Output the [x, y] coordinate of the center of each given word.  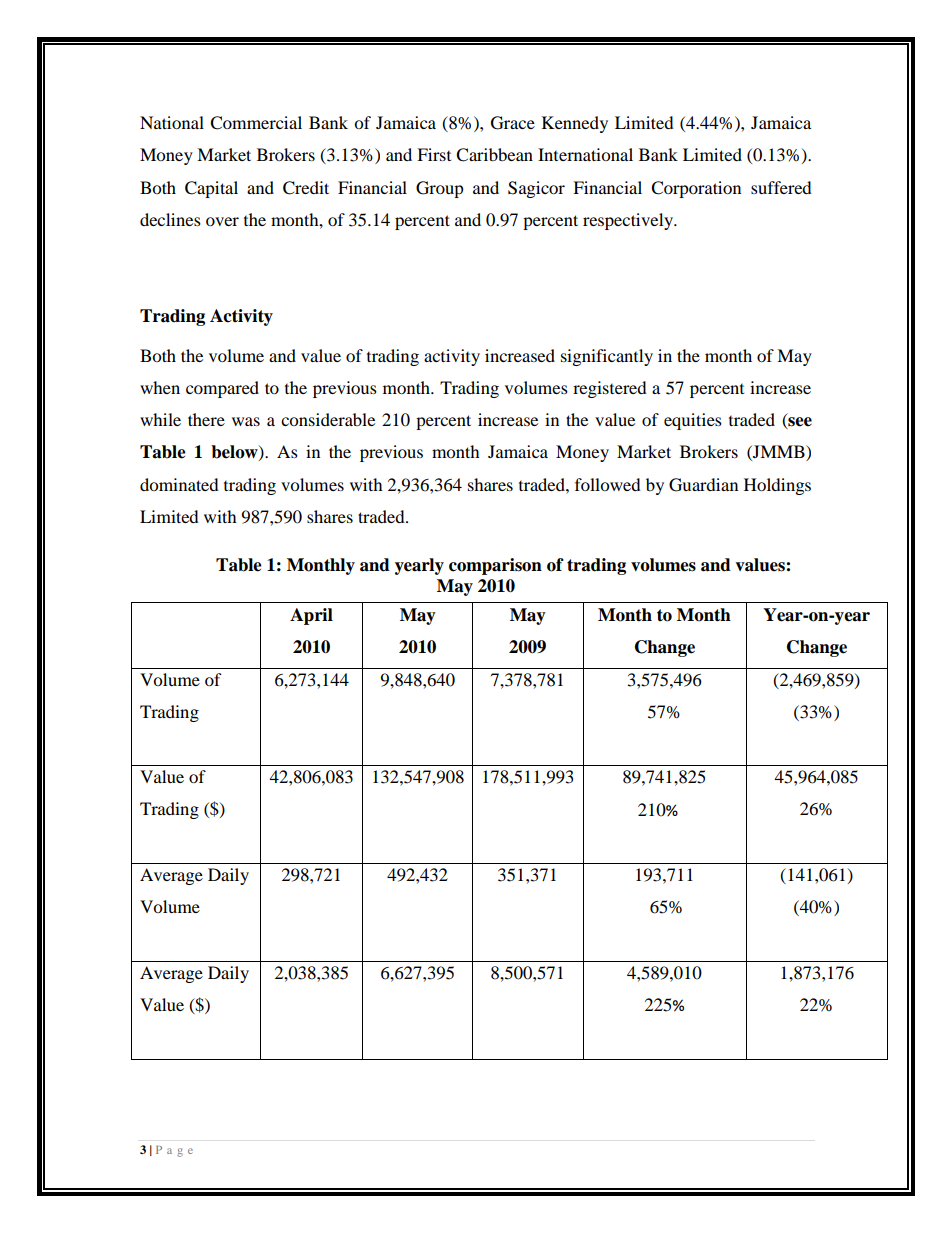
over [222, 221]
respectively [629, 221]
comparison [495, 566]
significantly [607, 357]
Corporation [696, 189]
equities [693, 421]
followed [608, 484]
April [311, 616]
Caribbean [494, 155]
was [246, 421]
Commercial [256, 123]
